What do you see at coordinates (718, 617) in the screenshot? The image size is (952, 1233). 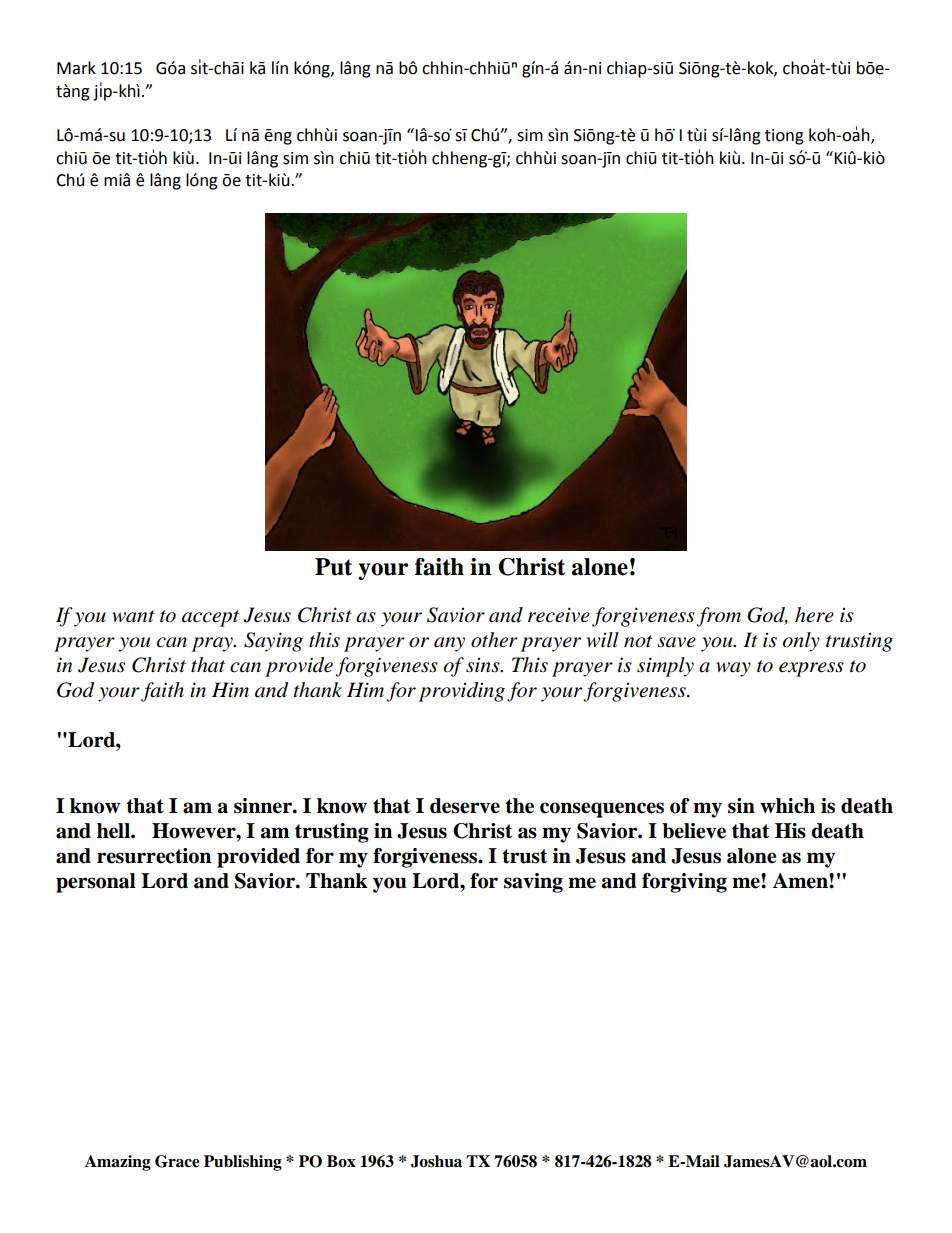 I see `from` at bounding box center [718, 617].
